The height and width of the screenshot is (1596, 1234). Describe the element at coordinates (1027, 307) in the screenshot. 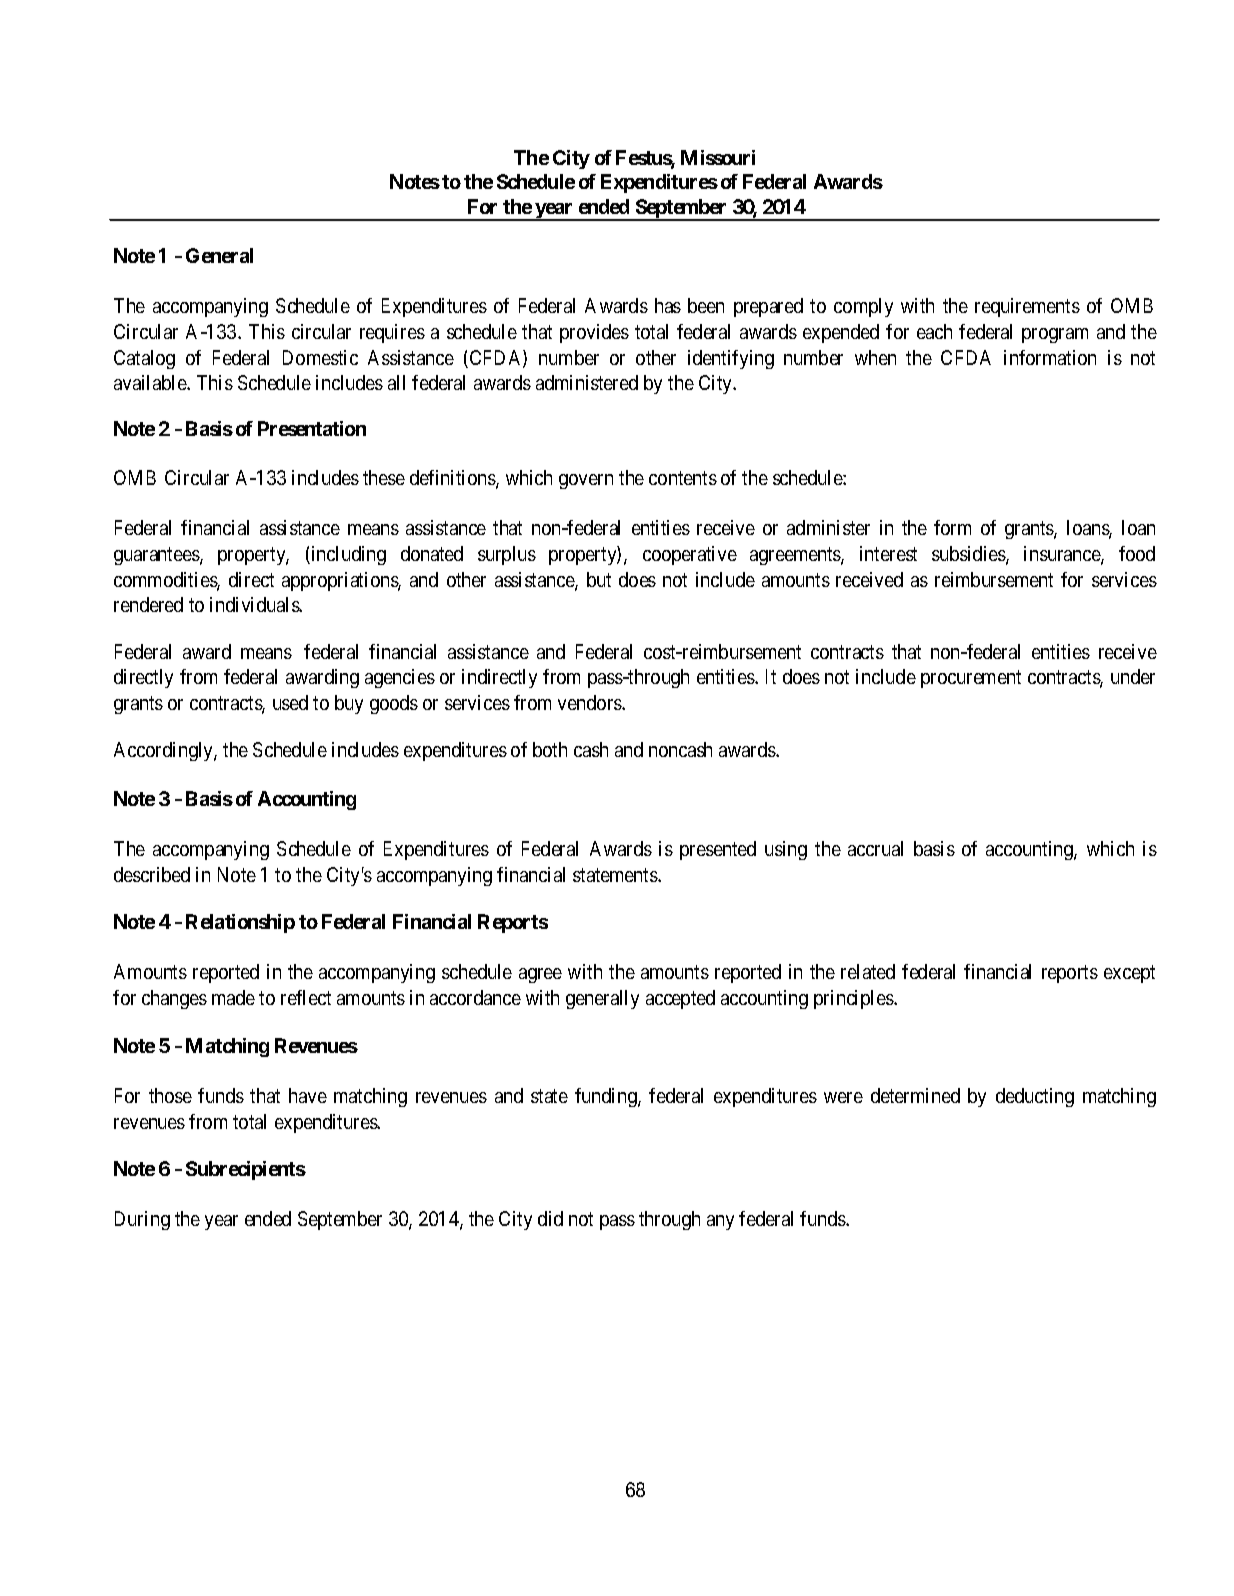

I see `requirements` at that location.
